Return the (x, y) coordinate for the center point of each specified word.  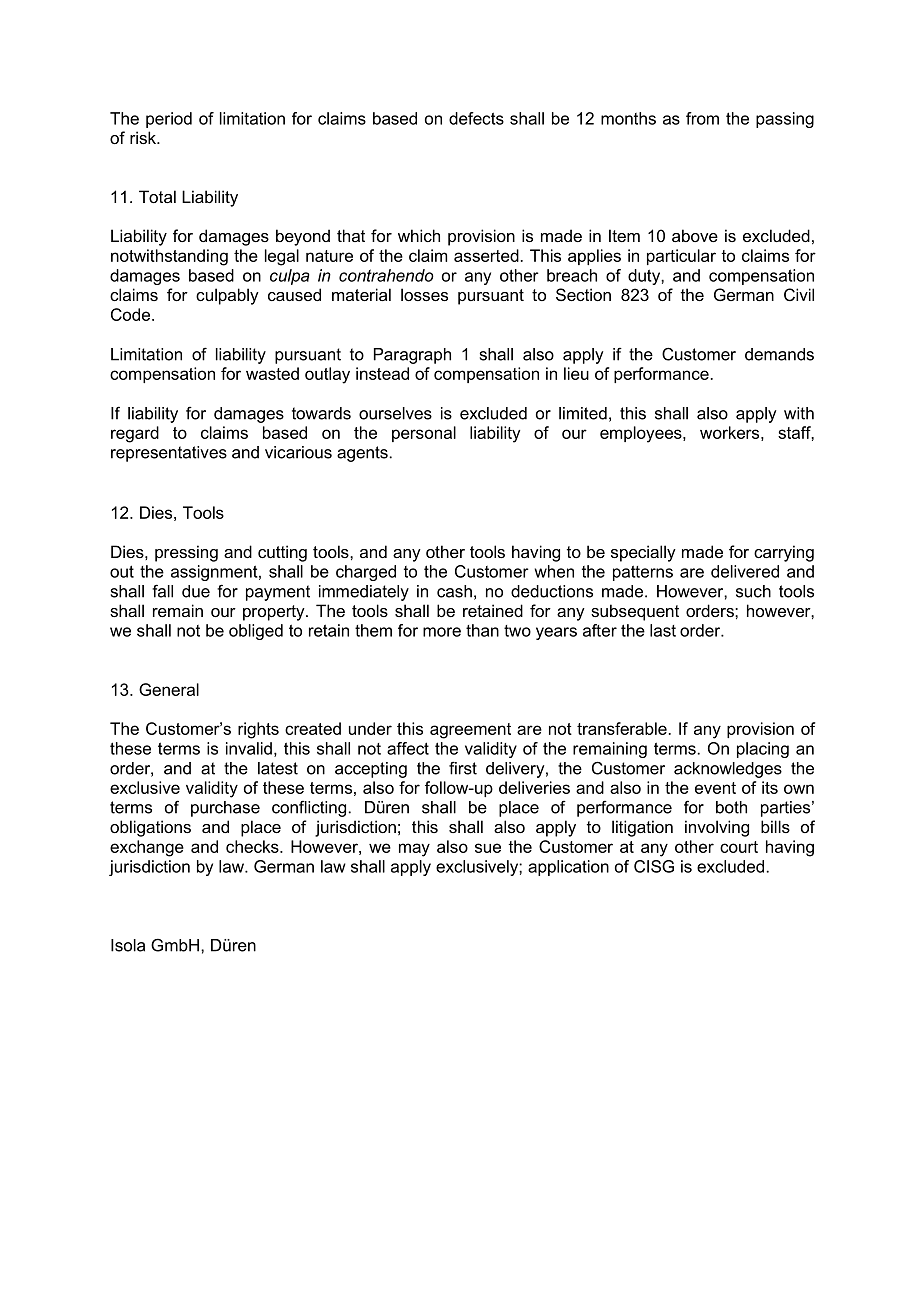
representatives (169, 454)
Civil (799, 294)
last (663, 630)
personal (424, 434)
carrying (784, 553)
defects (476, 118)
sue (488, 848)
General (169, 689)
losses (424, 294)
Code (132, 314)
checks (253, 846)
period (169, 120)
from (702, 118)
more (442, 632)
